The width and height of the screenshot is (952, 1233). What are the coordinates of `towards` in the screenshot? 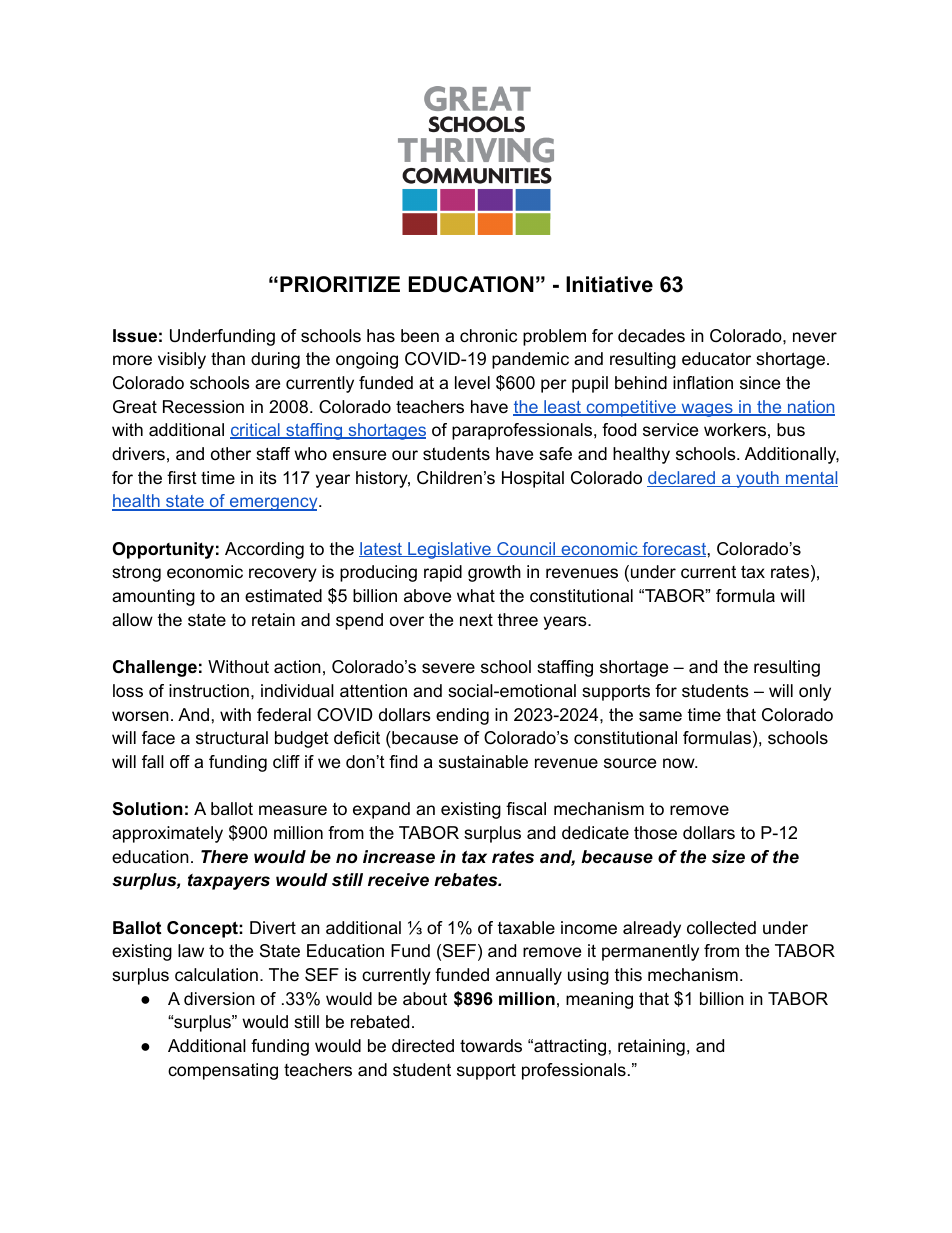 It's located at (491, 1045).
